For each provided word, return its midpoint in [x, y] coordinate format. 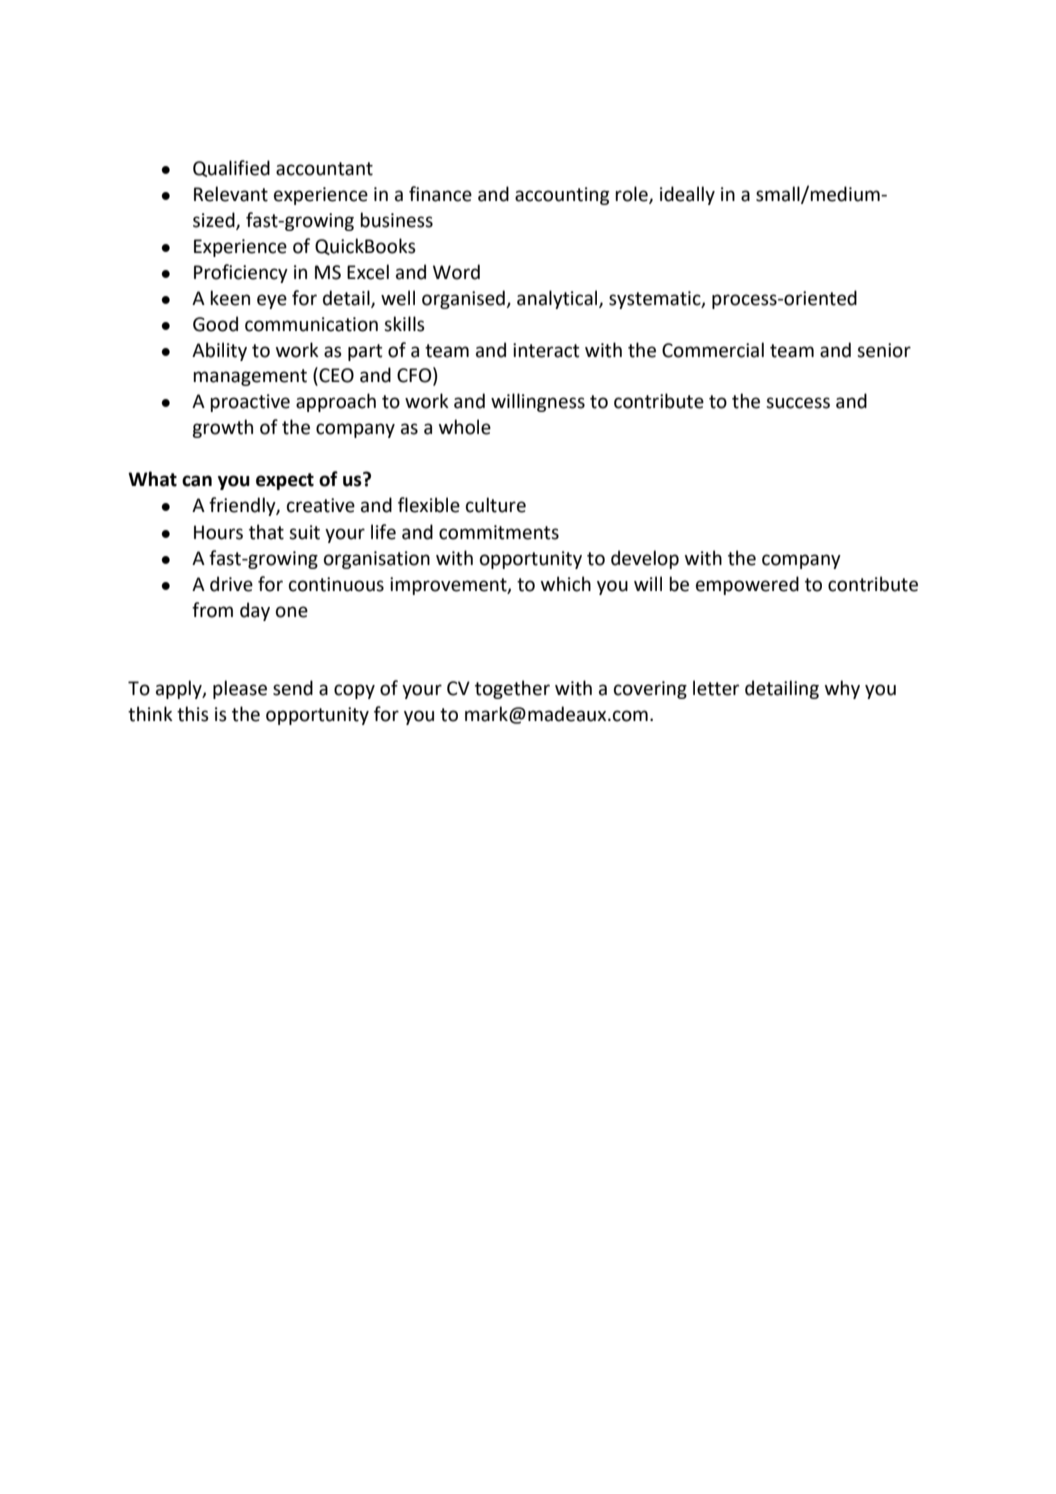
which [566, 584]
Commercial [713, 350]
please [240, 689]
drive [231, 584]
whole [465, 427]
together [512, 689]
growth [222, 428]
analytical [558, 299]
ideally [687, 195]
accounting [562, 196]
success [798, 403]
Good [215, 324]
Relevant [231, 194]
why [842, 689]
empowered [747, 585]
